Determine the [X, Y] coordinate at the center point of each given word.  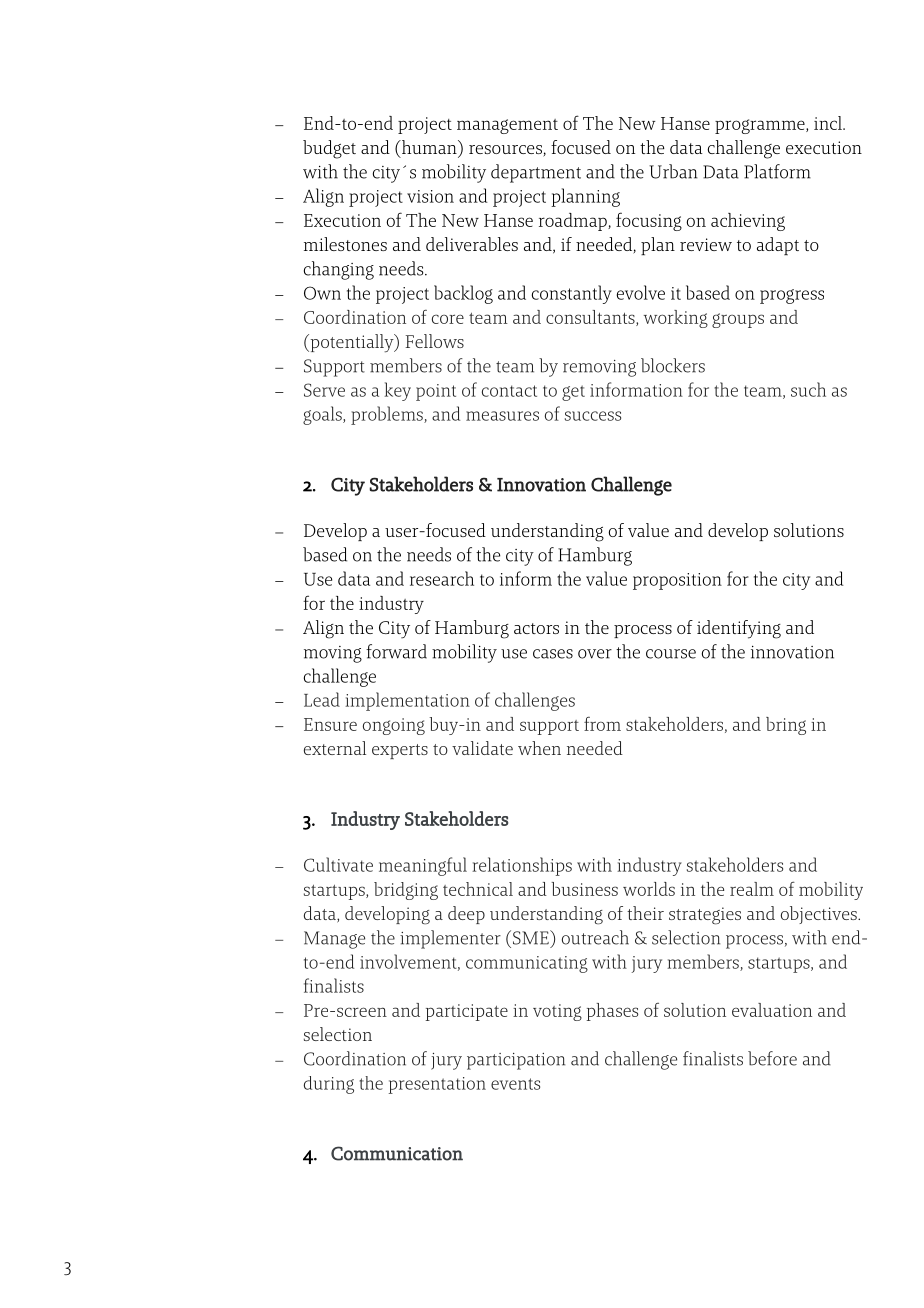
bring [786, 726]
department [536, 173]
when [539, 748]
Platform [777, 171]
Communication [397, 1153]
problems [388, 415]
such [808, 389]
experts [400, 751]
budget [329, 149]
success [593, 416]
